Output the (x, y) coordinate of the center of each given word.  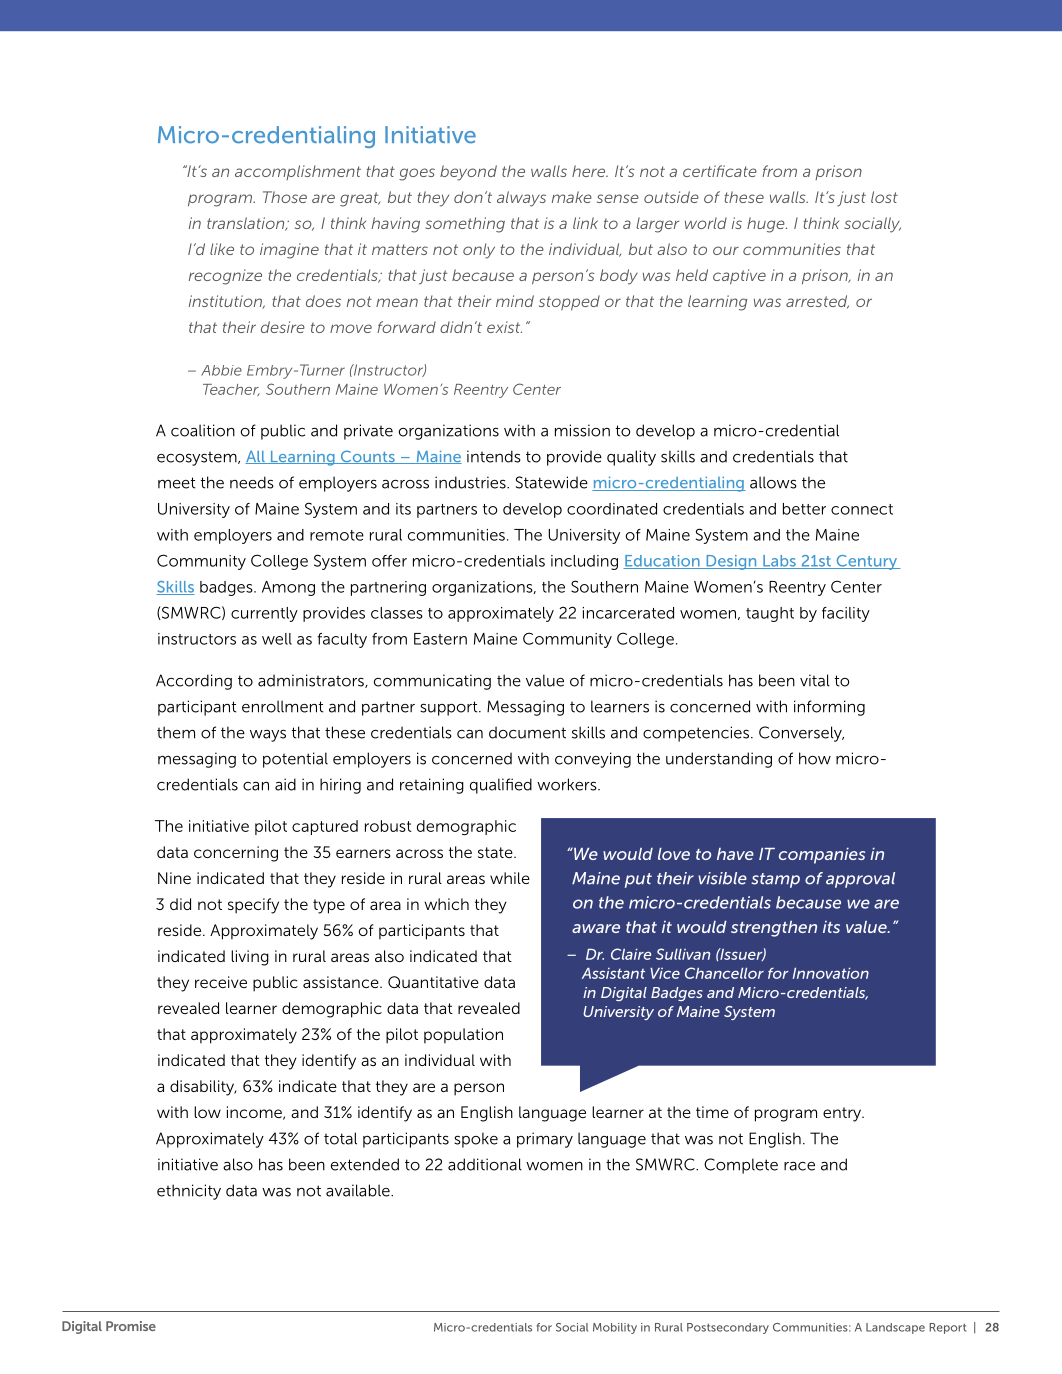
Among (288, 588)
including (584, 562)
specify (253, 906)
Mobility (615, 1328)
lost (884, 197)
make (572, 197)
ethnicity (189, 1192)
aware (596, 928)
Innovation (831, 973)
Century (867, 562)
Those (285, 197)
